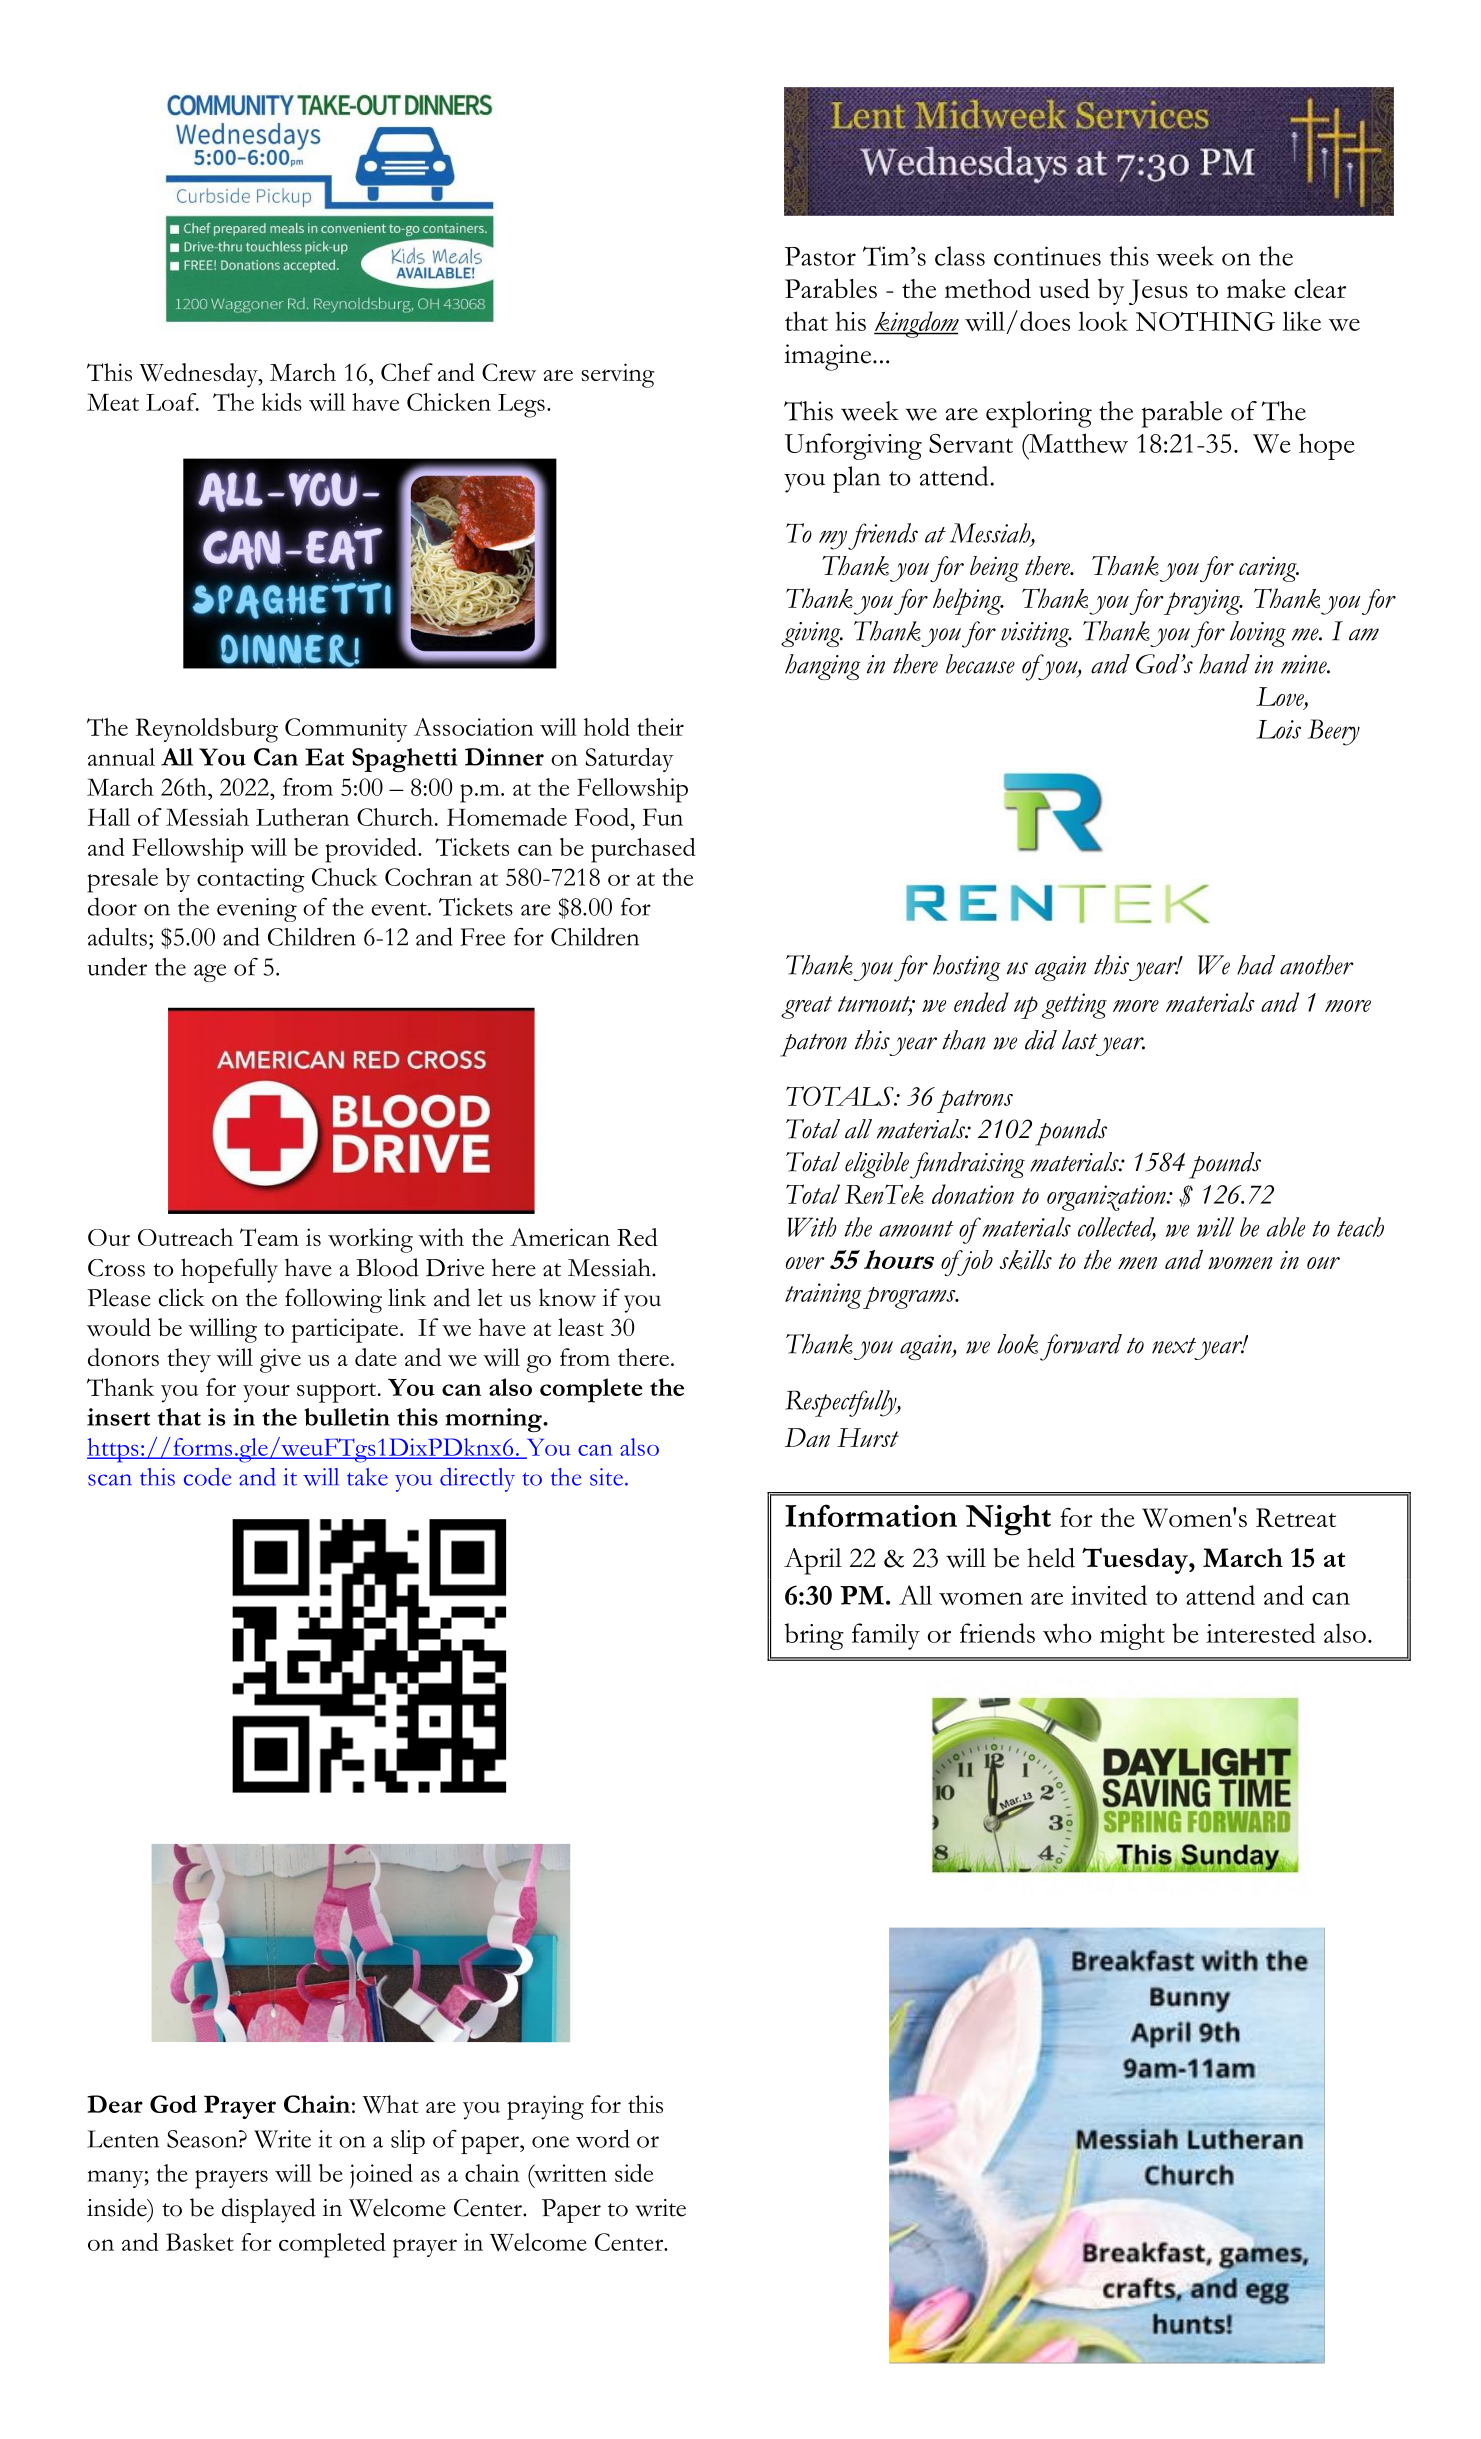 The image size is (1481, 2439). What do you see at coordinates (814, 1636) in the page?
I see `bring` at bounding box center [814, 1636].
